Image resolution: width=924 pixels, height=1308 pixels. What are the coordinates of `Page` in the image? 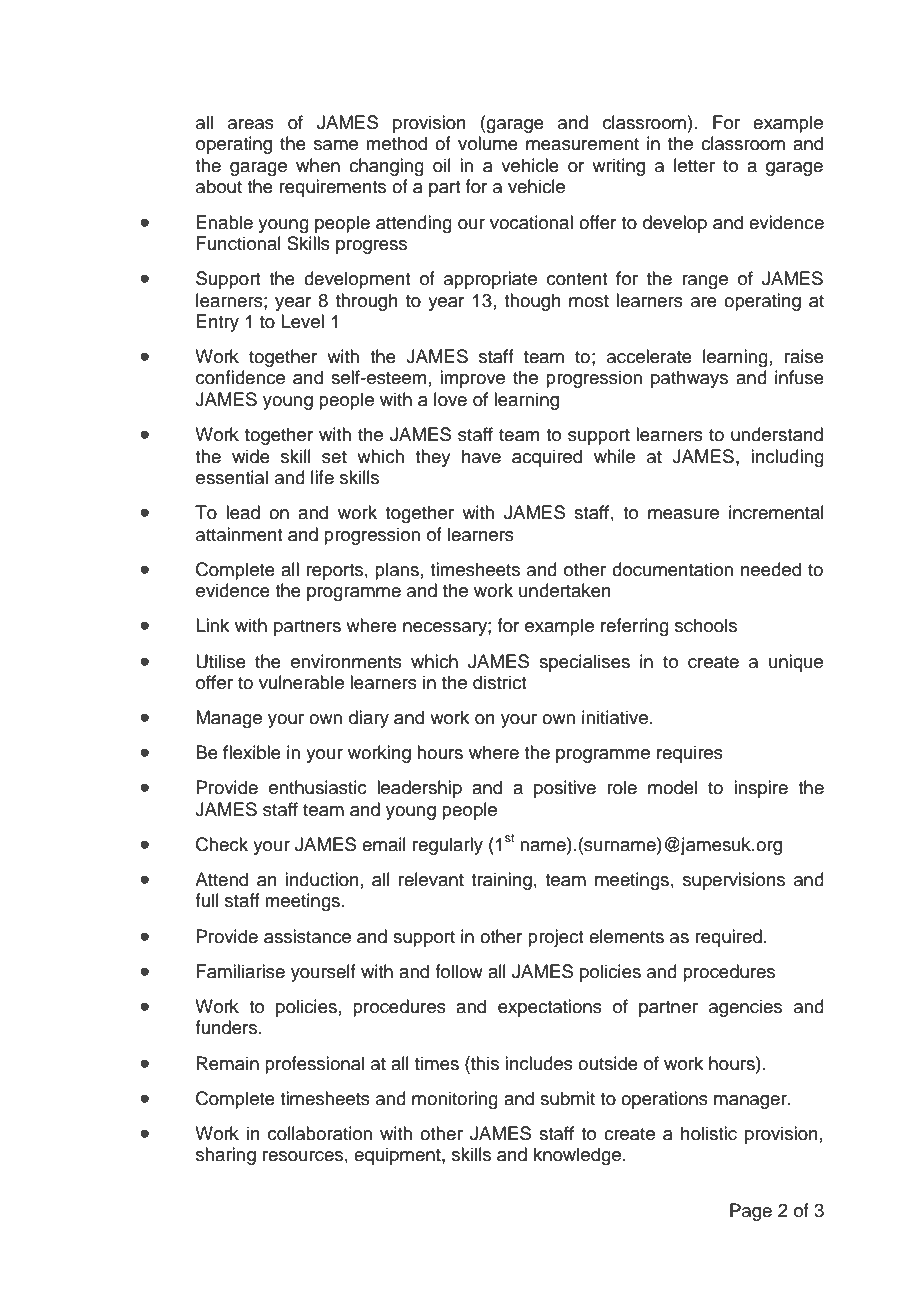 It's located at (751, 1212).
